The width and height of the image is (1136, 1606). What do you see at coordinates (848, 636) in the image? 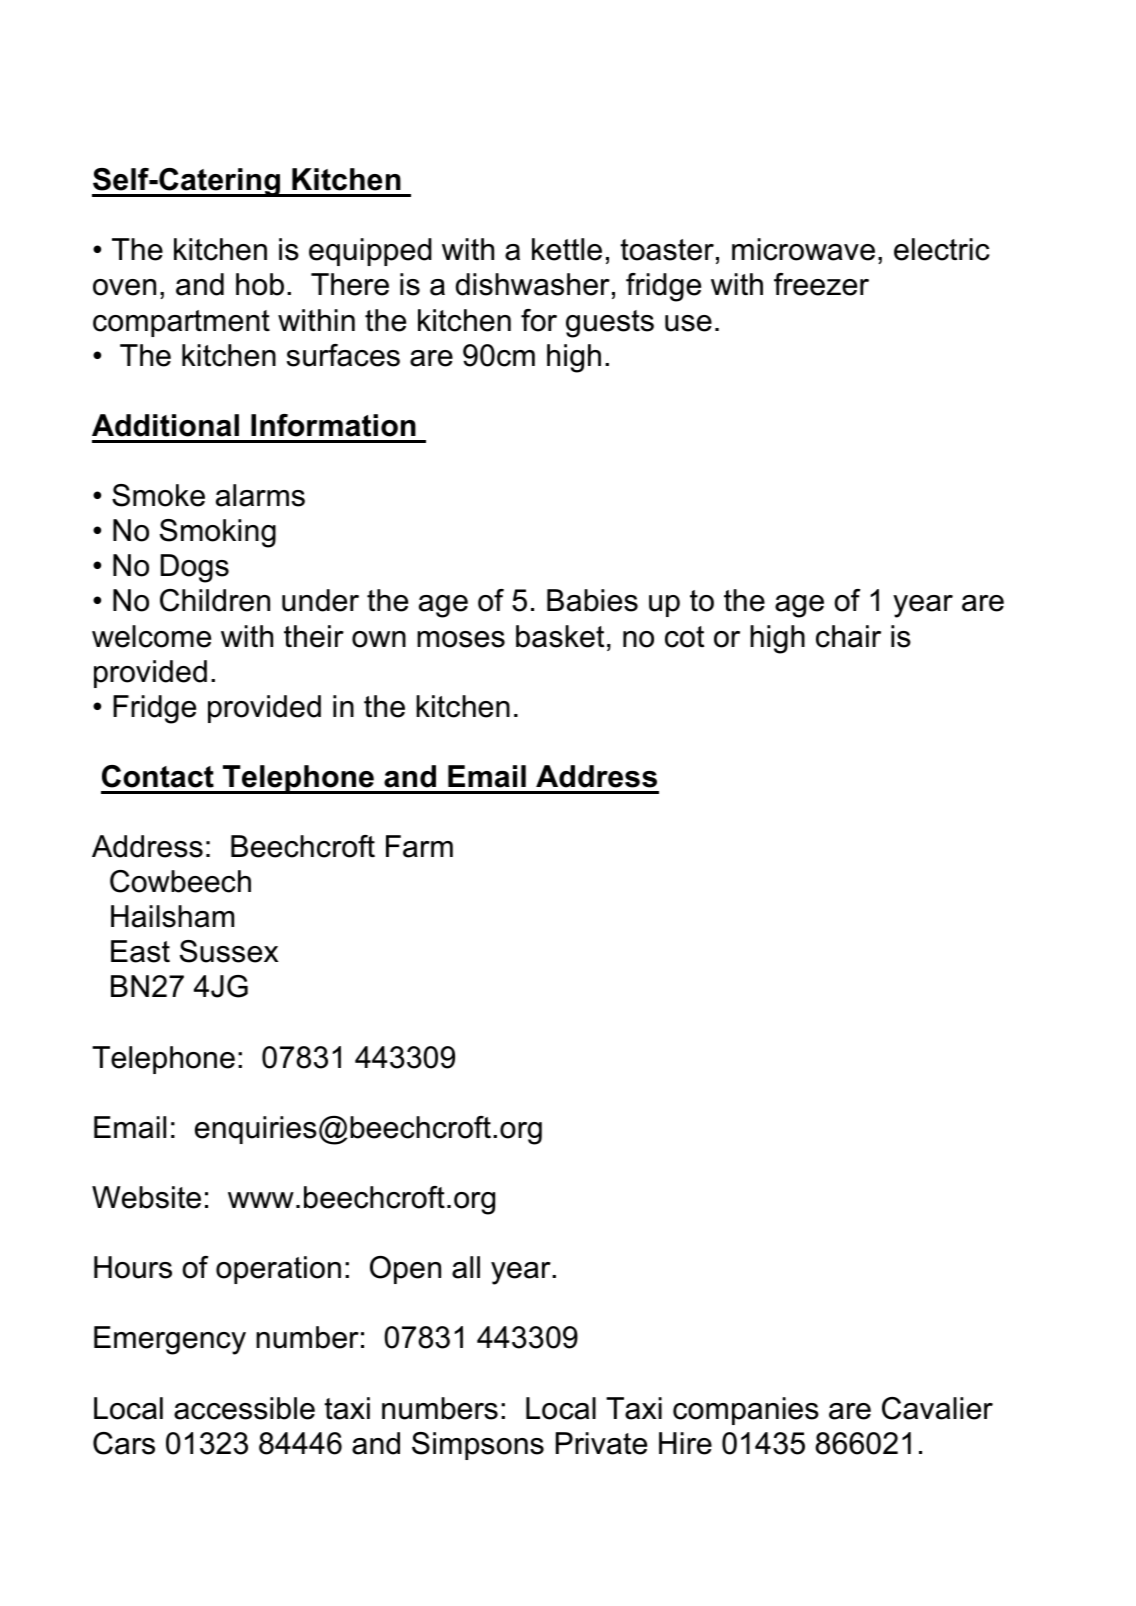
I see `chair` at bounding box center [848, 636].
